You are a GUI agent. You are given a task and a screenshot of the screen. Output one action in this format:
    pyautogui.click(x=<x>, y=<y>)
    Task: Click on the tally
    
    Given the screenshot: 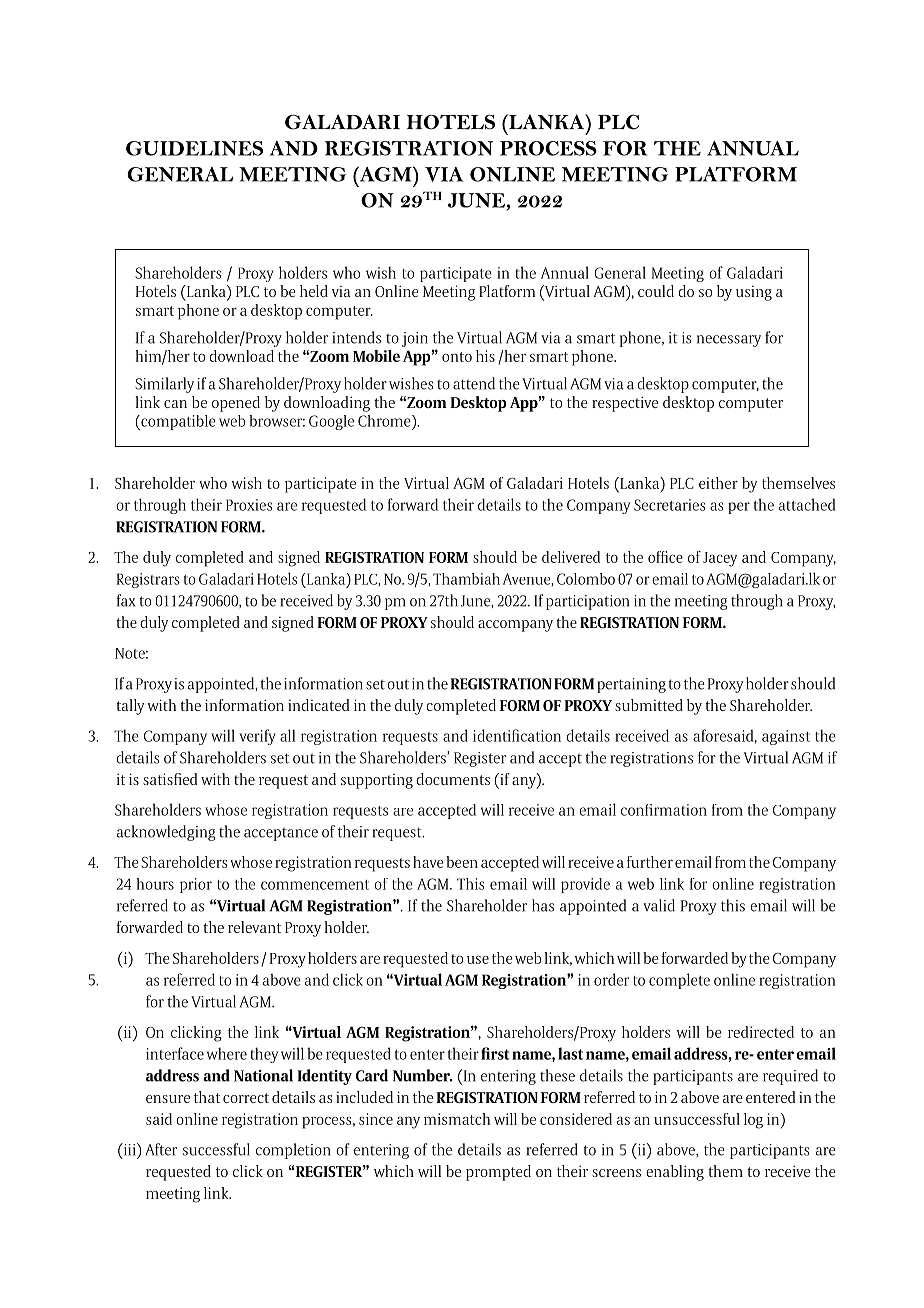 What is the action you would take?
    pyautogui.click(x=130, y=707)
